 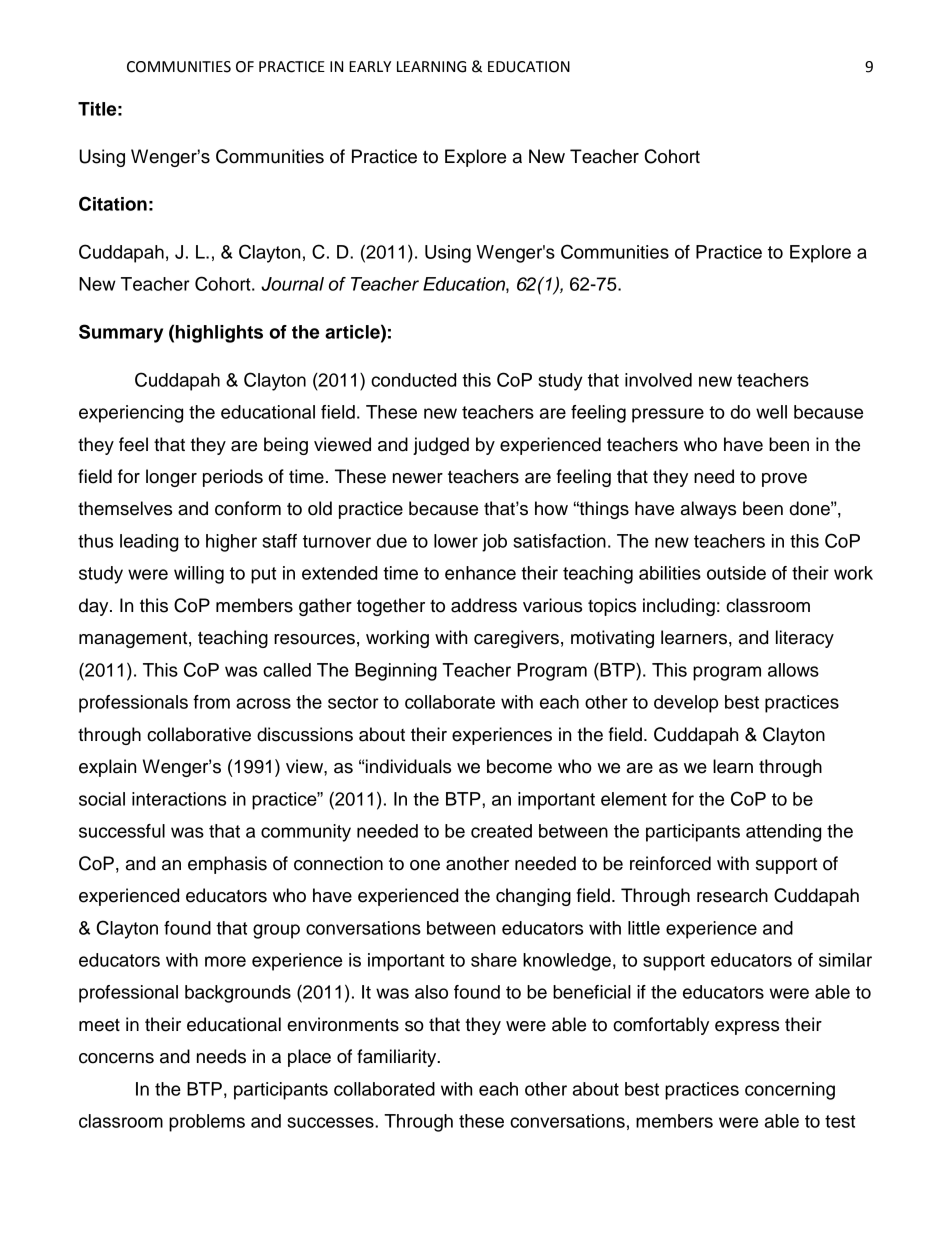 What do you see at coordinates (686, 704) in the document?
I see `develop` at bounding box center [686, 704].
